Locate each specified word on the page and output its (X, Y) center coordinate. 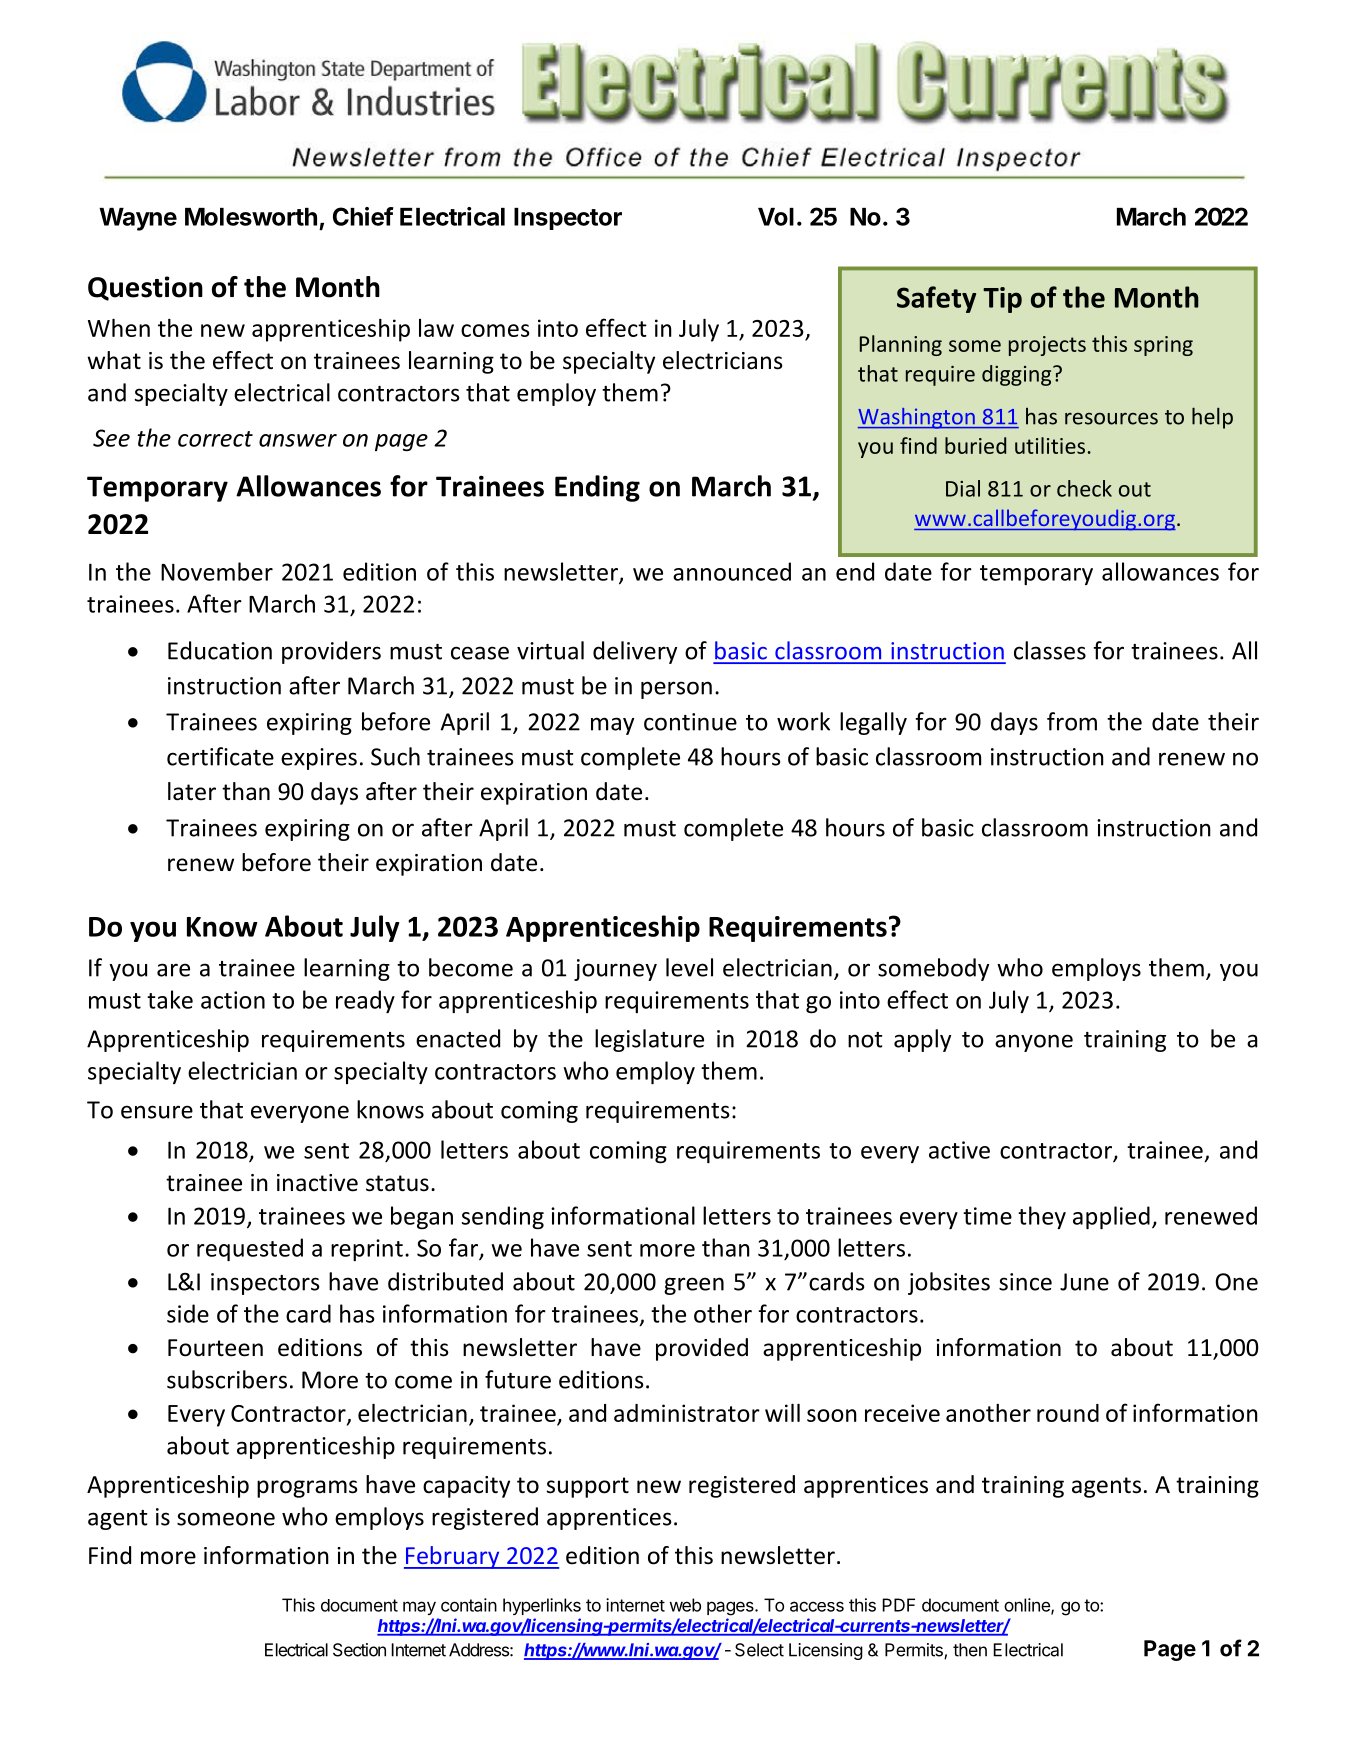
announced (732, 571)
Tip (1002, 300)
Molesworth (251, 217)
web (685, 1605)
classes (1050, 650)
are (173, 970)
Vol (776, 217)
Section (359, 1650)
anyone (1034, 1043)
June (1084, 1282)
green (694, 1286)
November (217, 571)
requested (250, 1249)
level (689, 967)
